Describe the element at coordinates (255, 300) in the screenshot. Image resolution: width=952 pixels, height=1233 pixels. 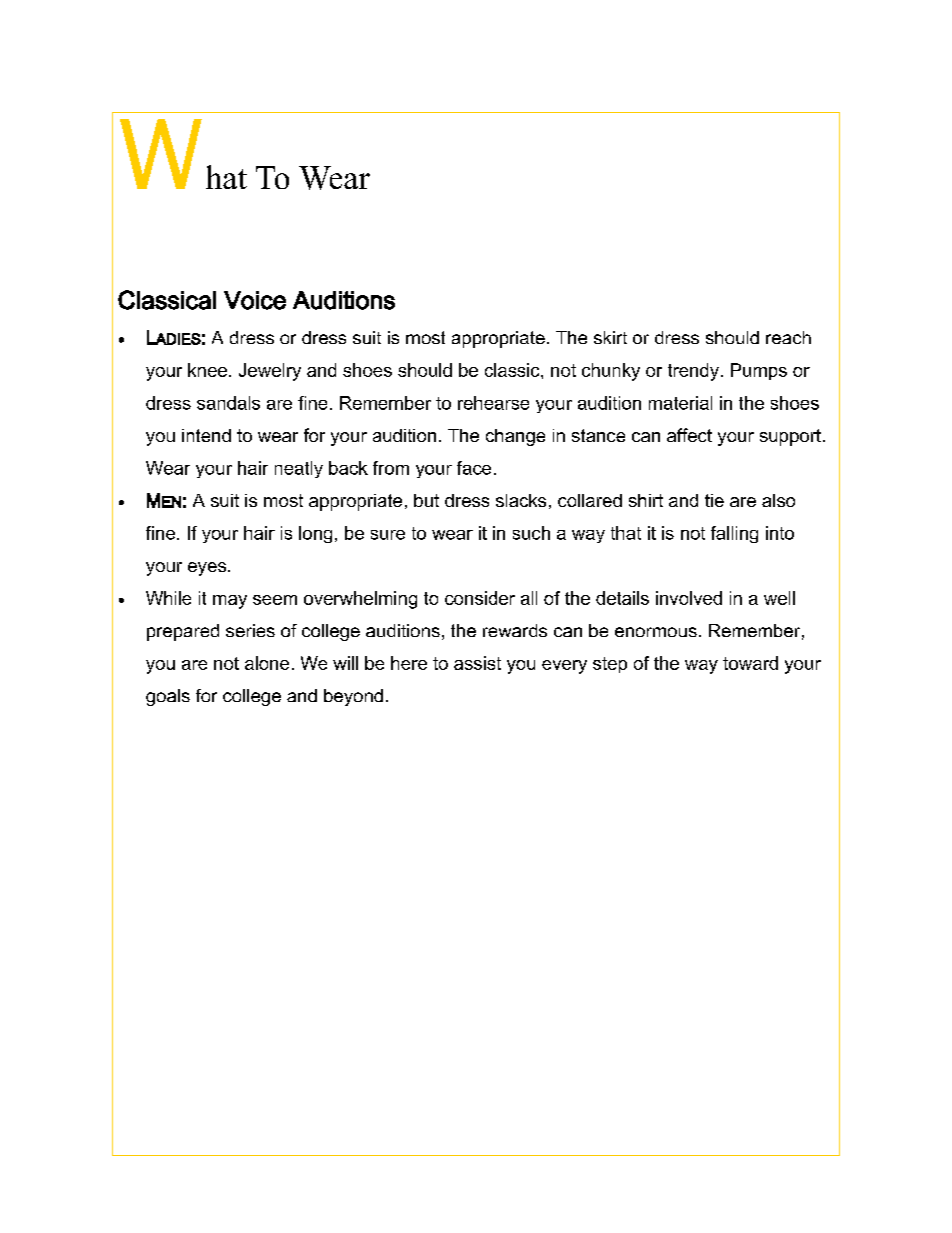
I see `Voice` at that location.
